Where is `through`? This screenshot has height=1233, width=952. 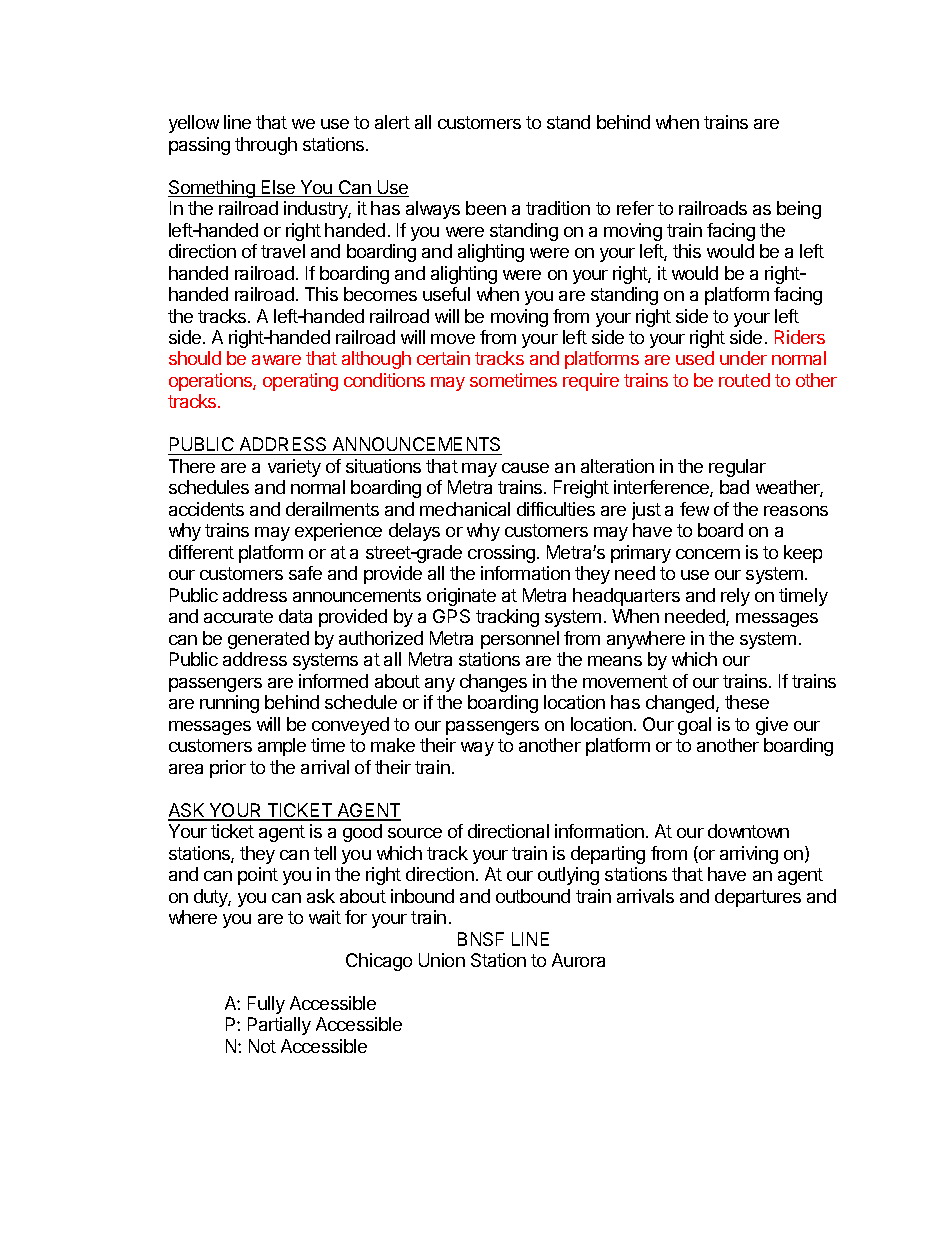 through is located at coordinates (266, 146).
